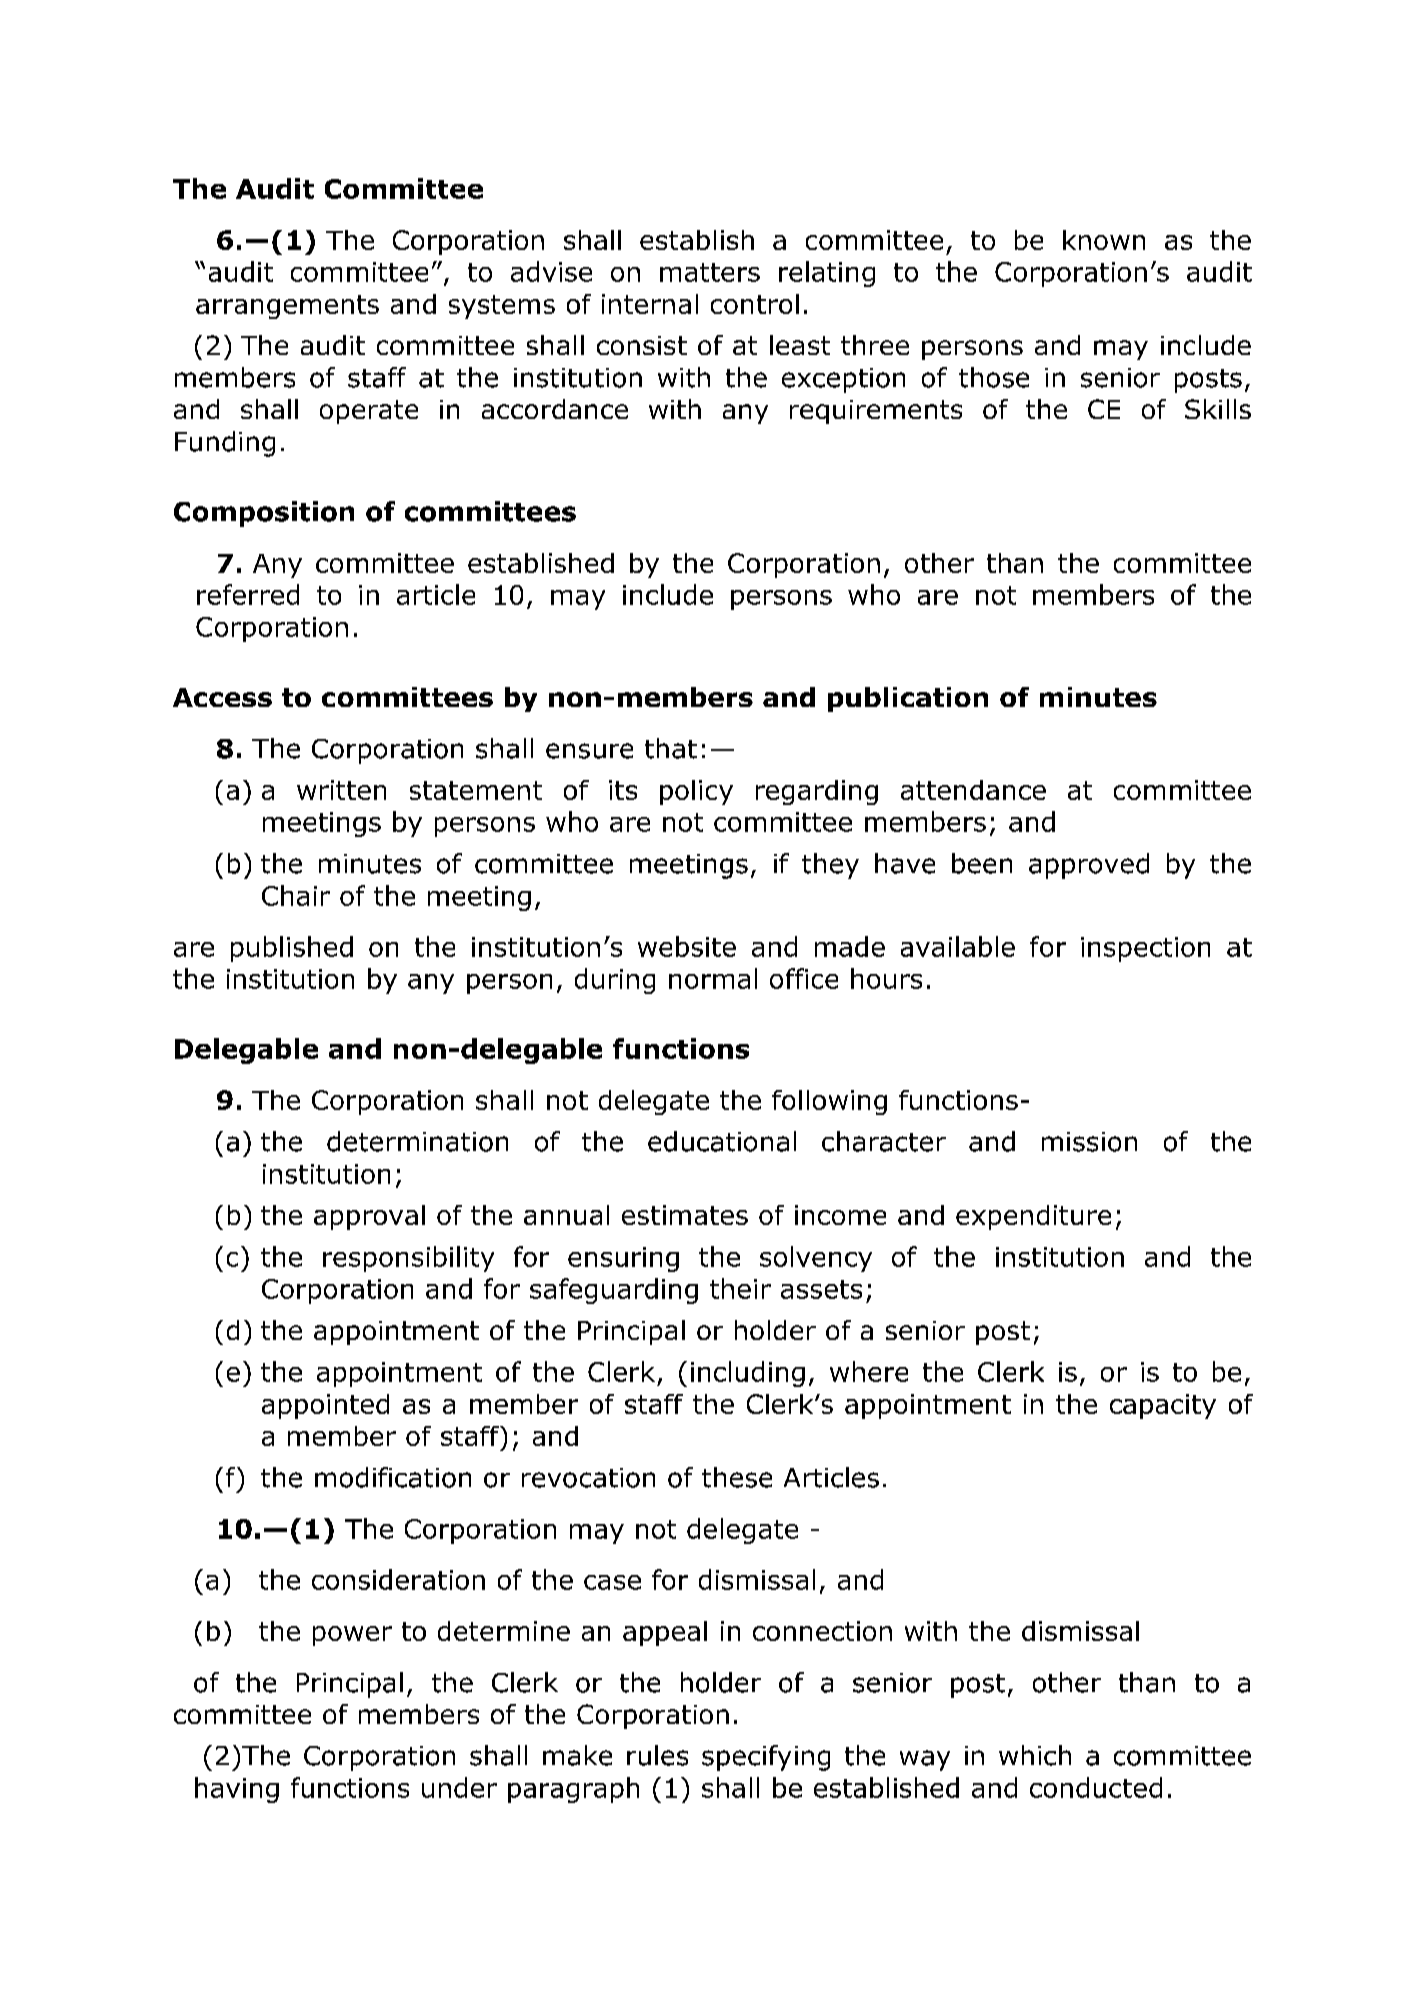 This screenshot has width=1425, height=2015. I want to click on policy, so click(696, 792).
